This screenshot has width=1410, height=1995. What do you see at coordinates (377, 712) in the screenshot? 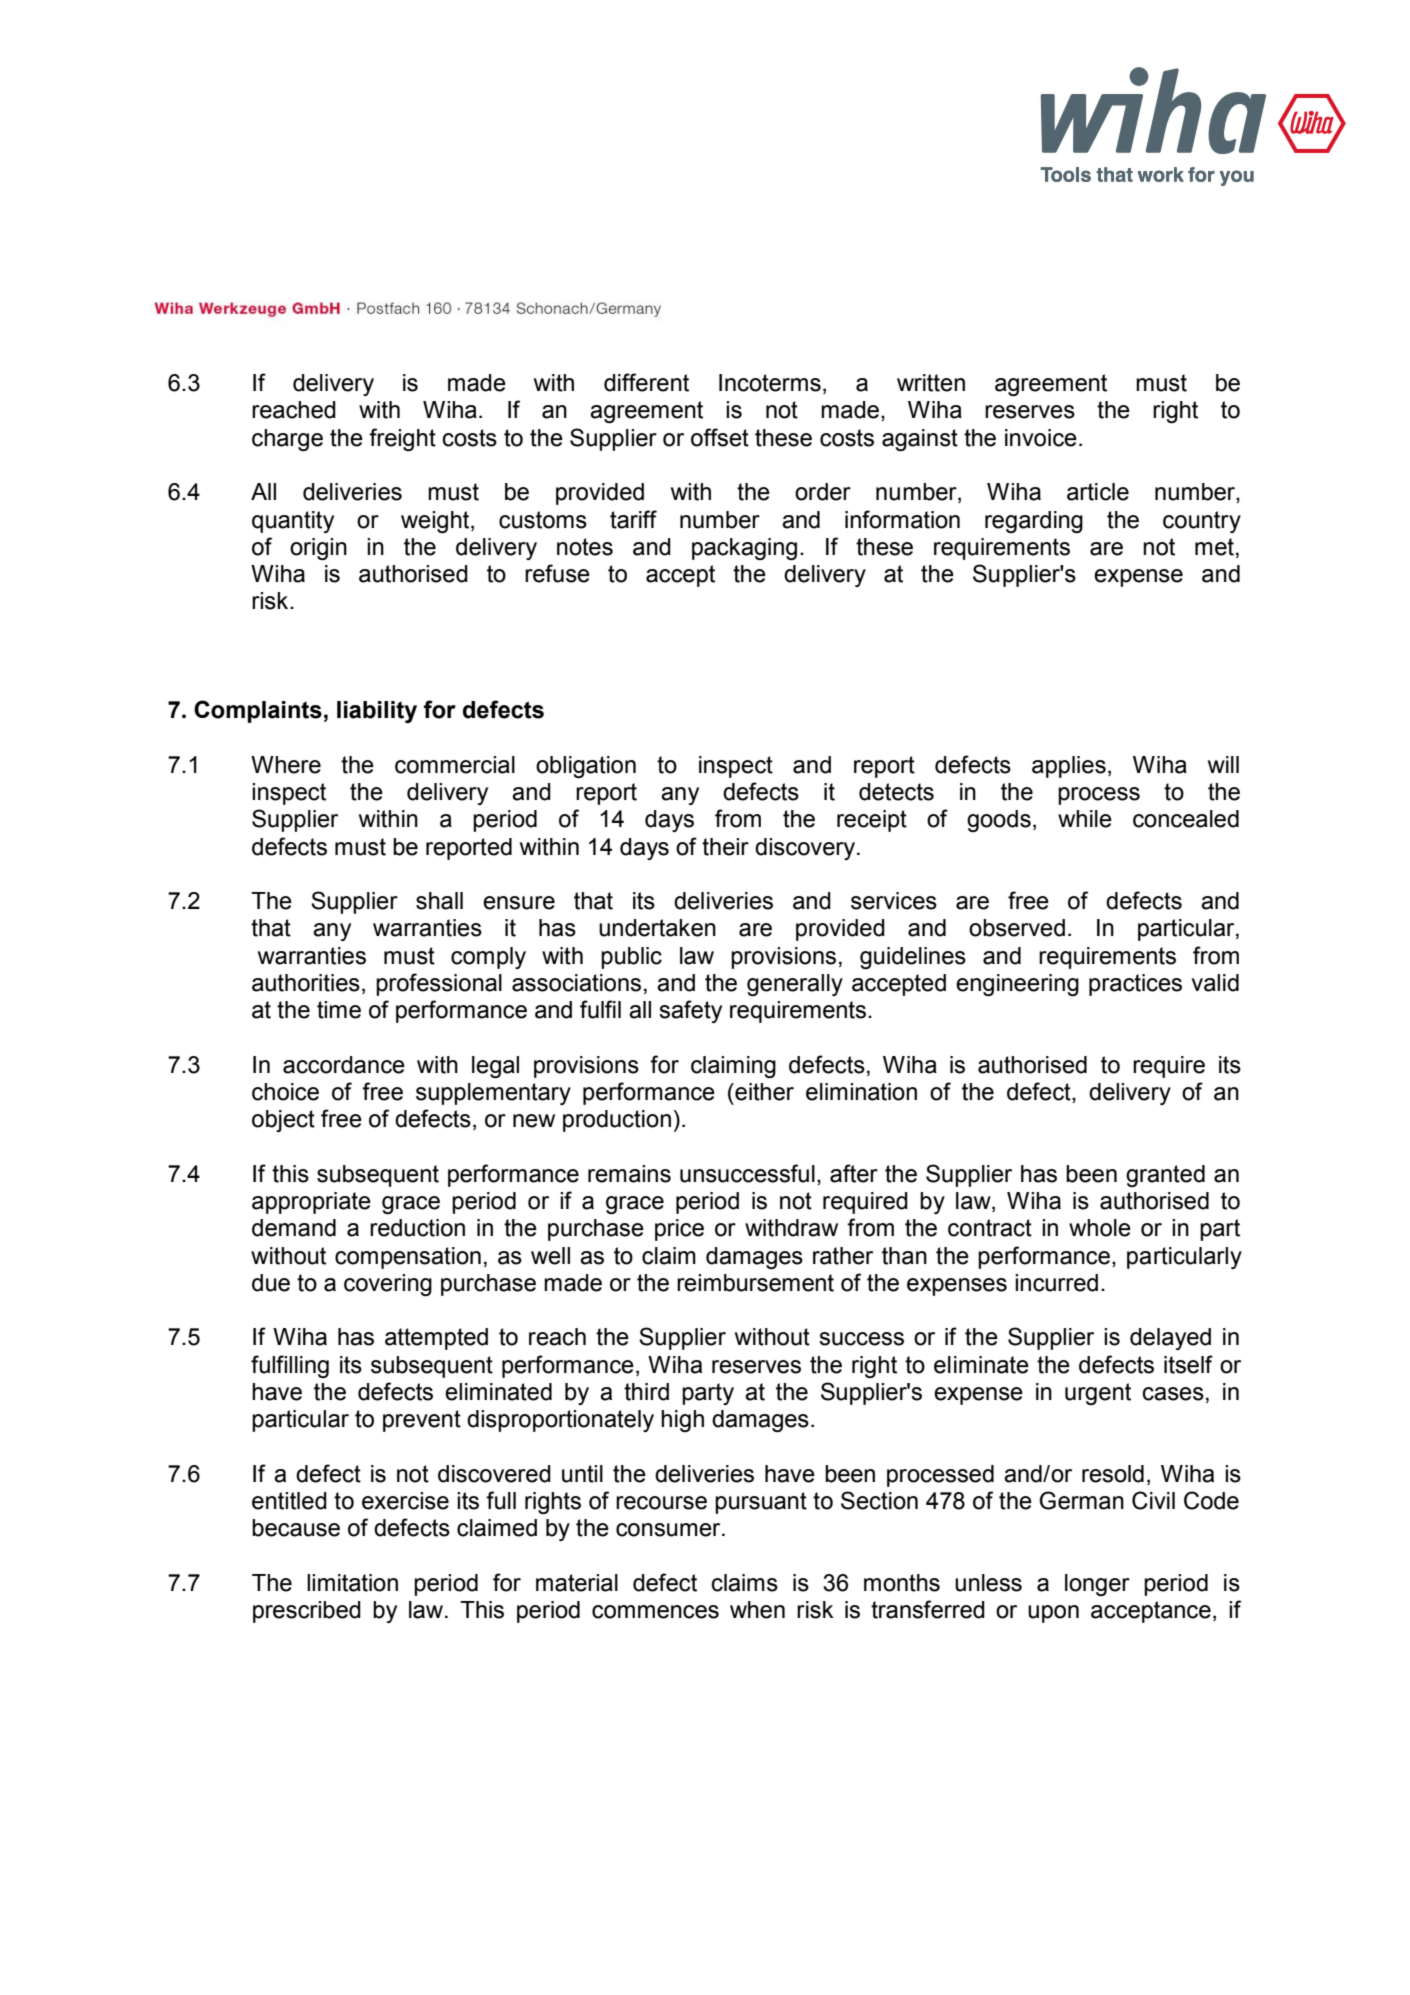
I see `liability` at bounding box center [377, 712].
